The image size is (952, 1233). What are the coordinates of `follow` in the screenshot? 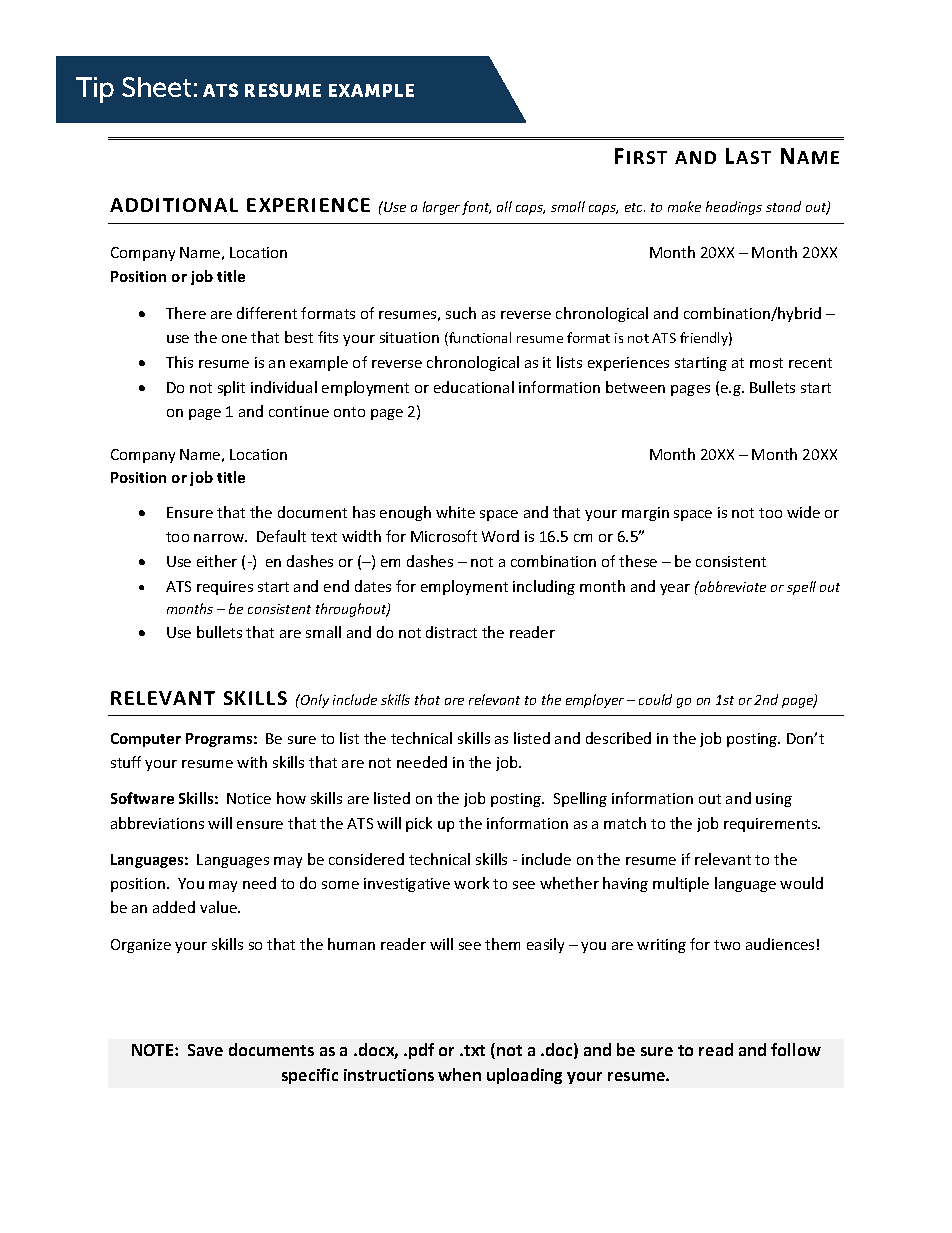 It's located at (796, 1049).
